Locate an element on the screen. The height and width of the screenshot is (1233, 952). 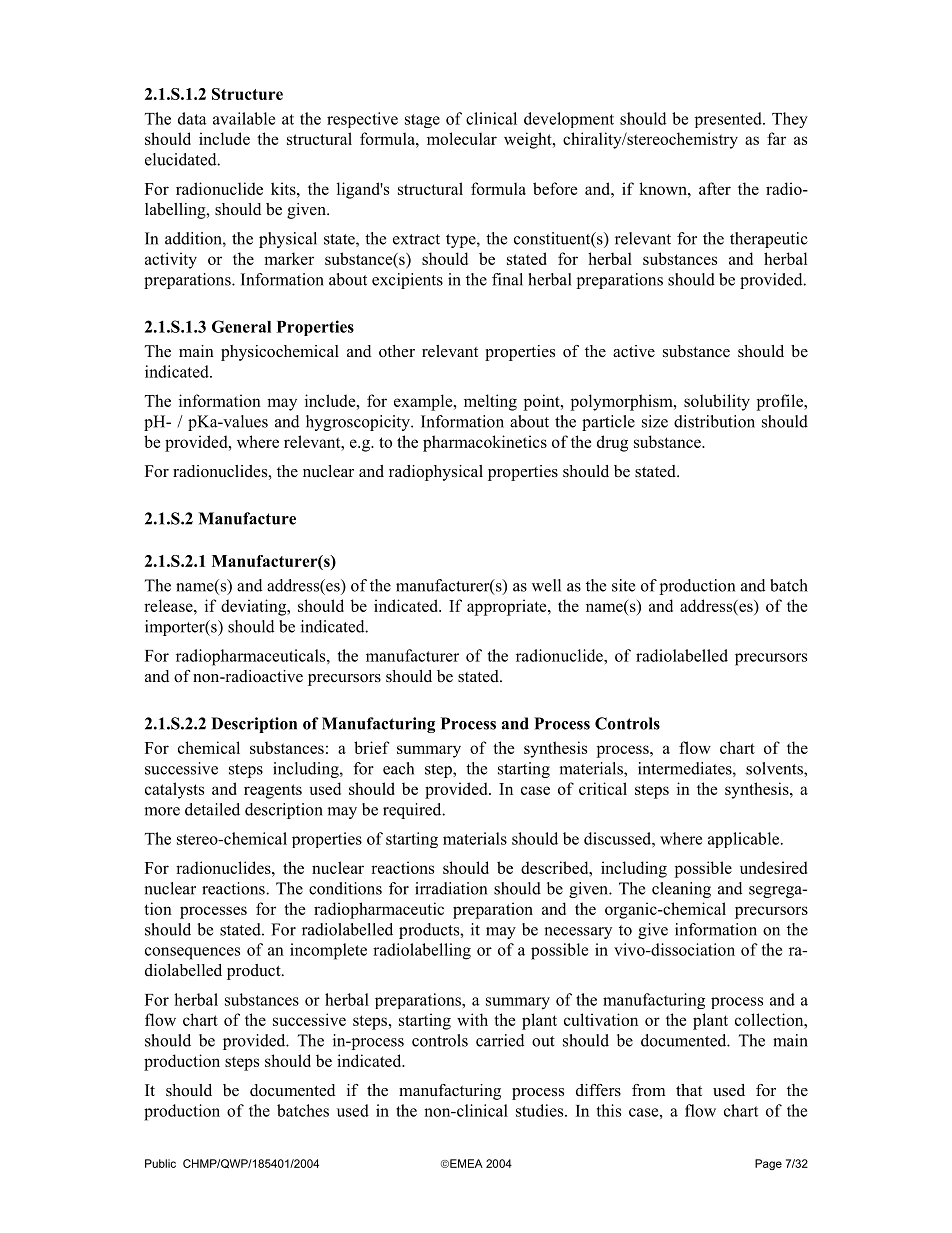
applicable is located at coordinates (745, 840).
